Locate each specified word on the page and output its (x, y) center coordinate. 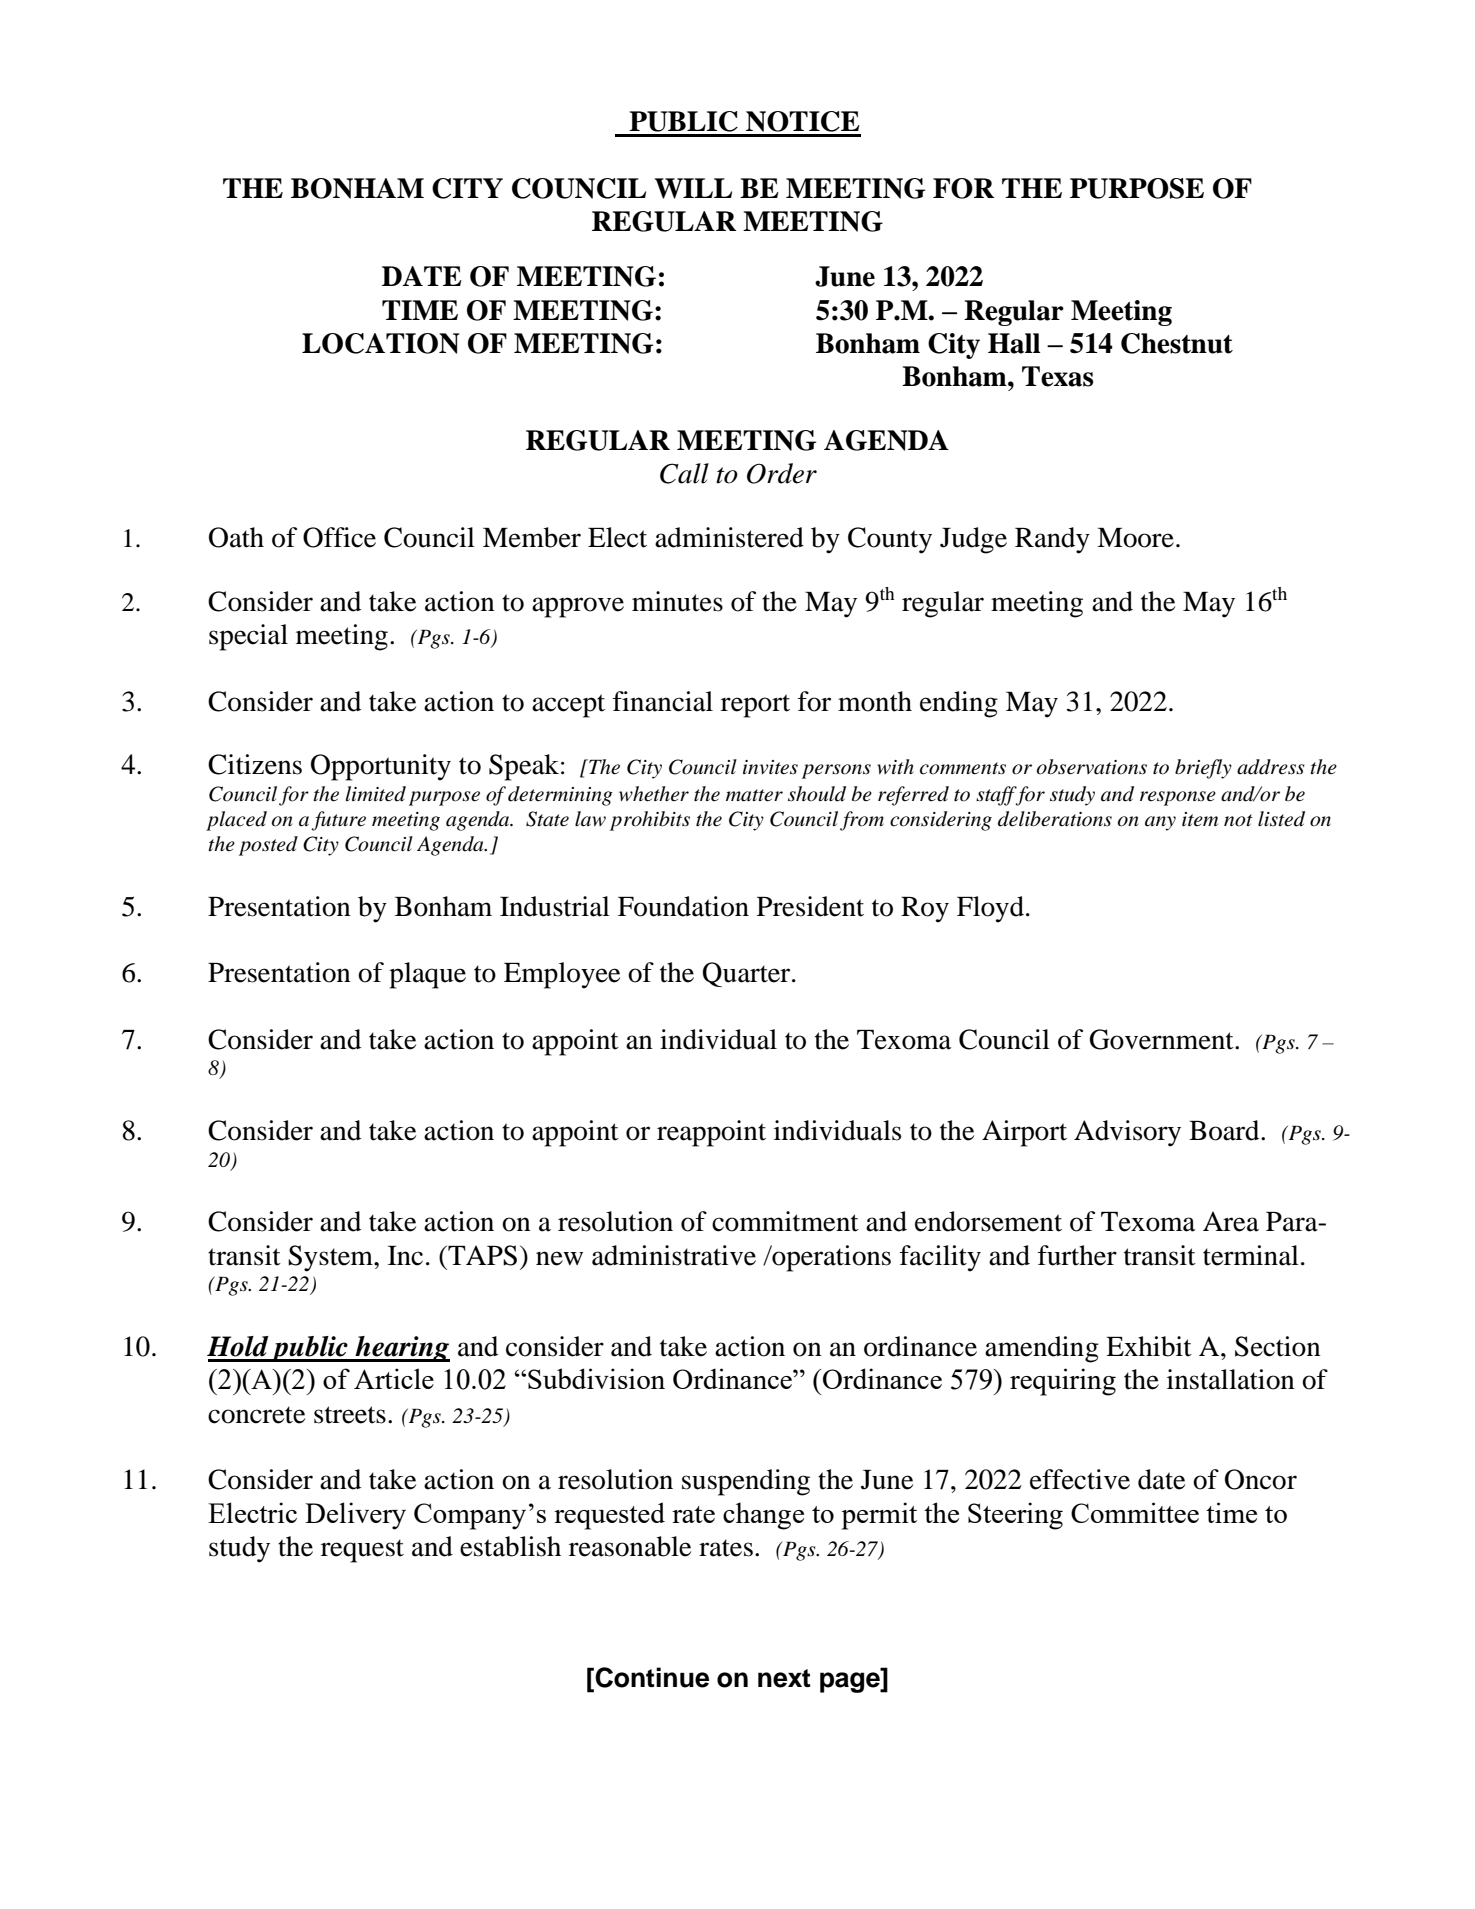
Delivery (355, 1516)
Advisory (1127, 1133)
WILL (693, 188)
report (755, 706)
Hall (1014, 343)
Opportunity (381, 767)
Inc (405, 1256)
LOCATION (380, 343)
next (784, 1678)
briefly (1203, 769)
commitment (785, 1221)
